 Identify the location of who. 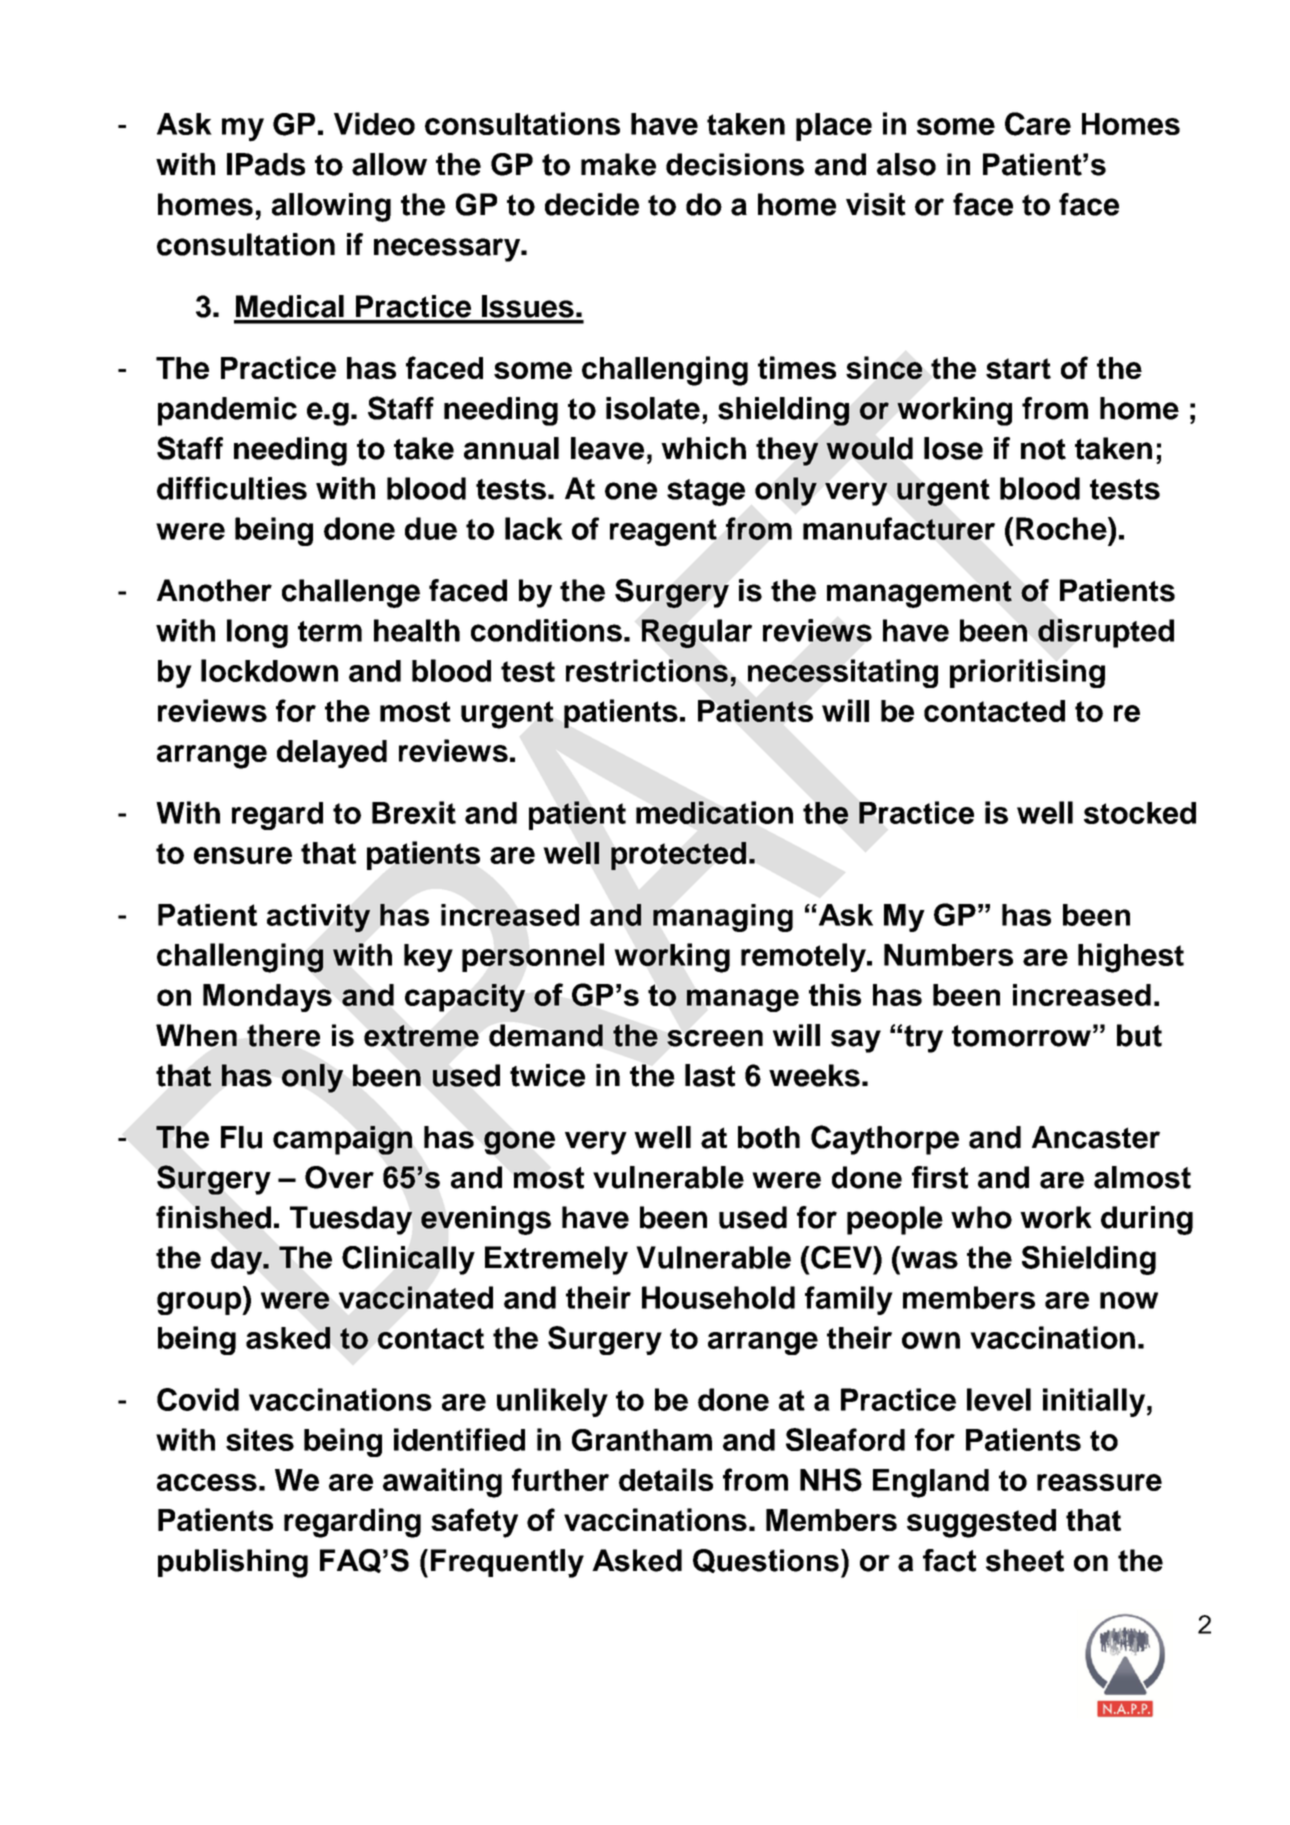
(981, 1217).
